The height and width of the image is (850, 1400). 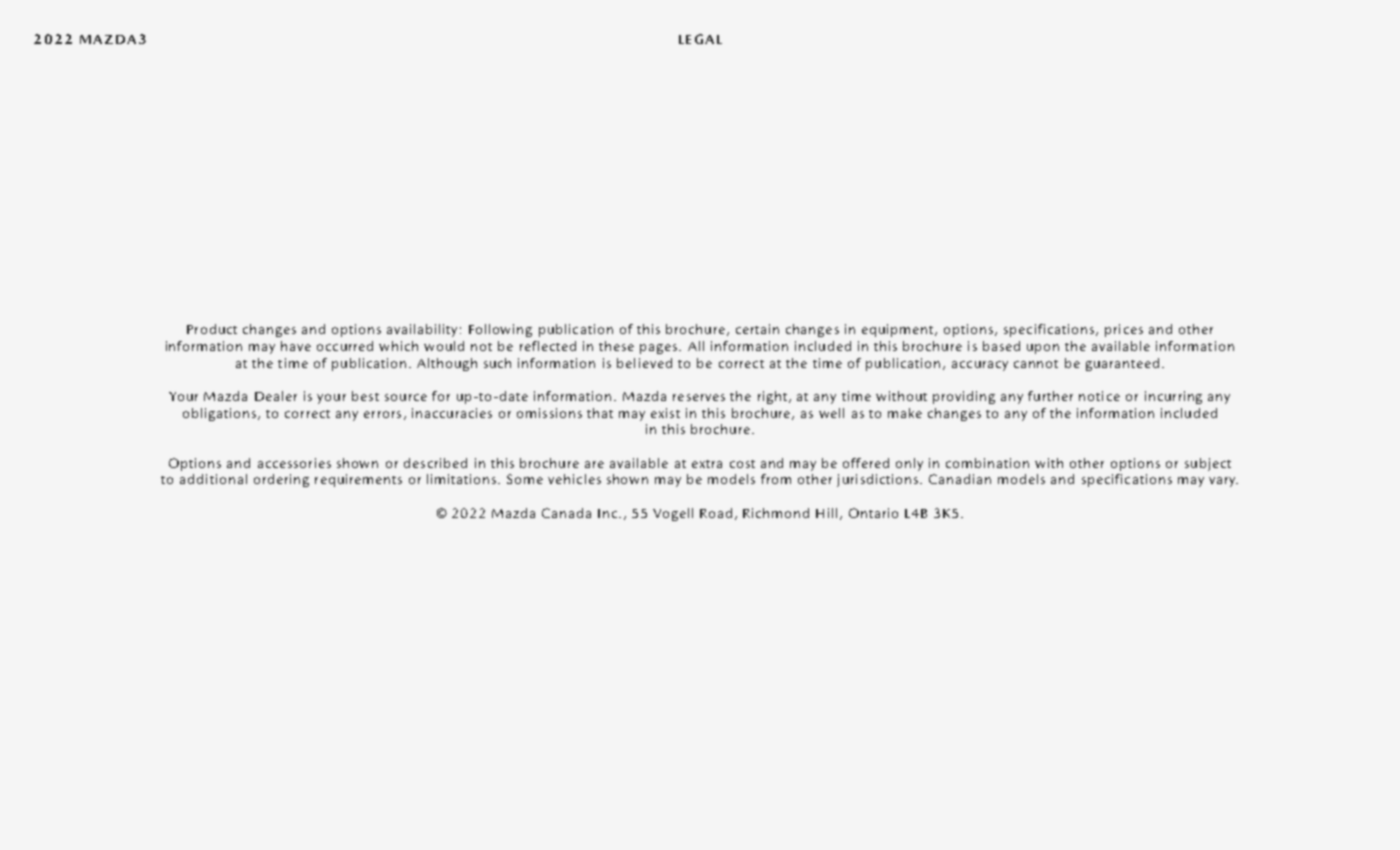 I want to click on upon, so click(x=1043, y=349).
